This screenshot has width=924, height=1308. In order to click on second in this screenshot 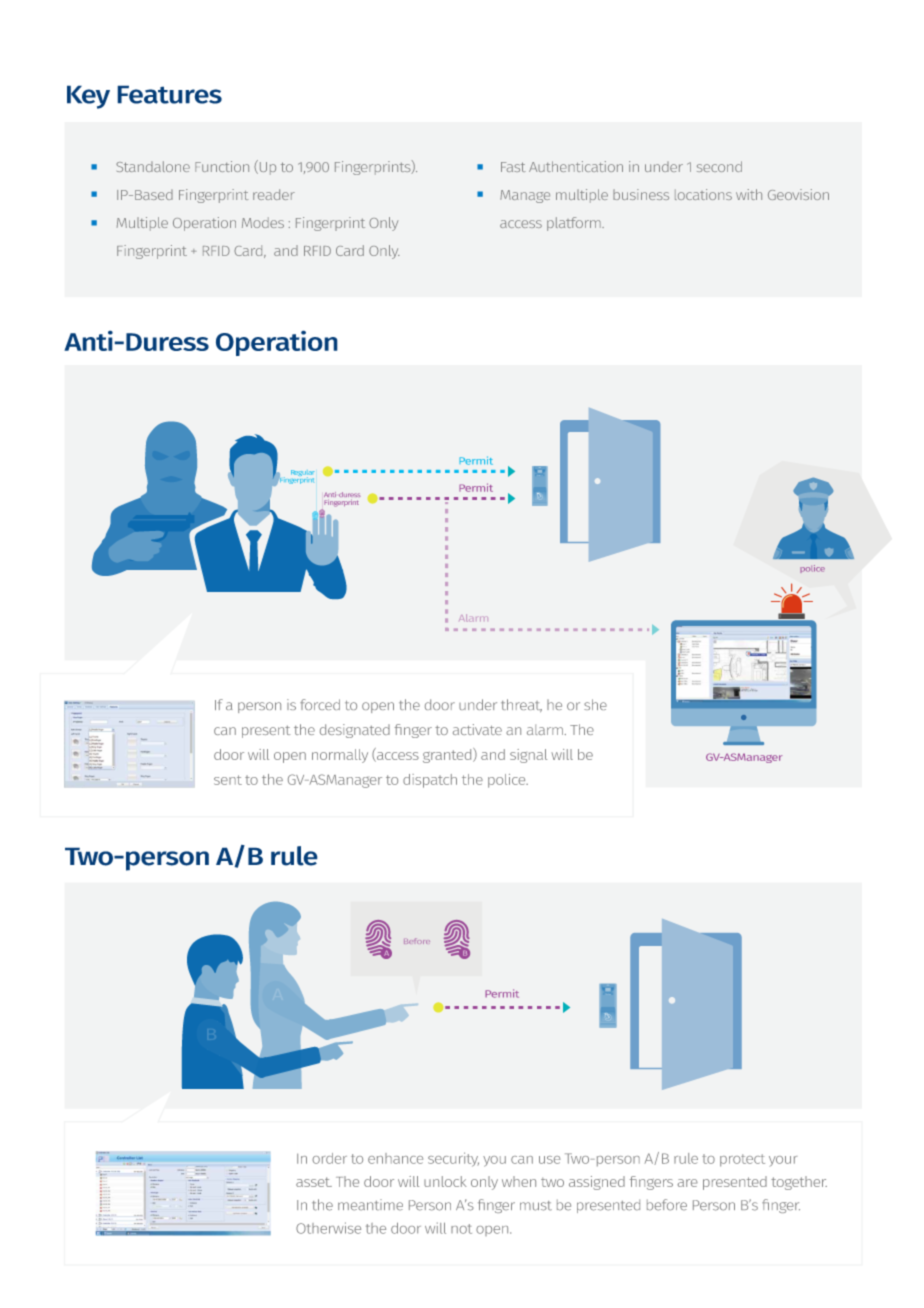, I will do `click(719, 166)`.
